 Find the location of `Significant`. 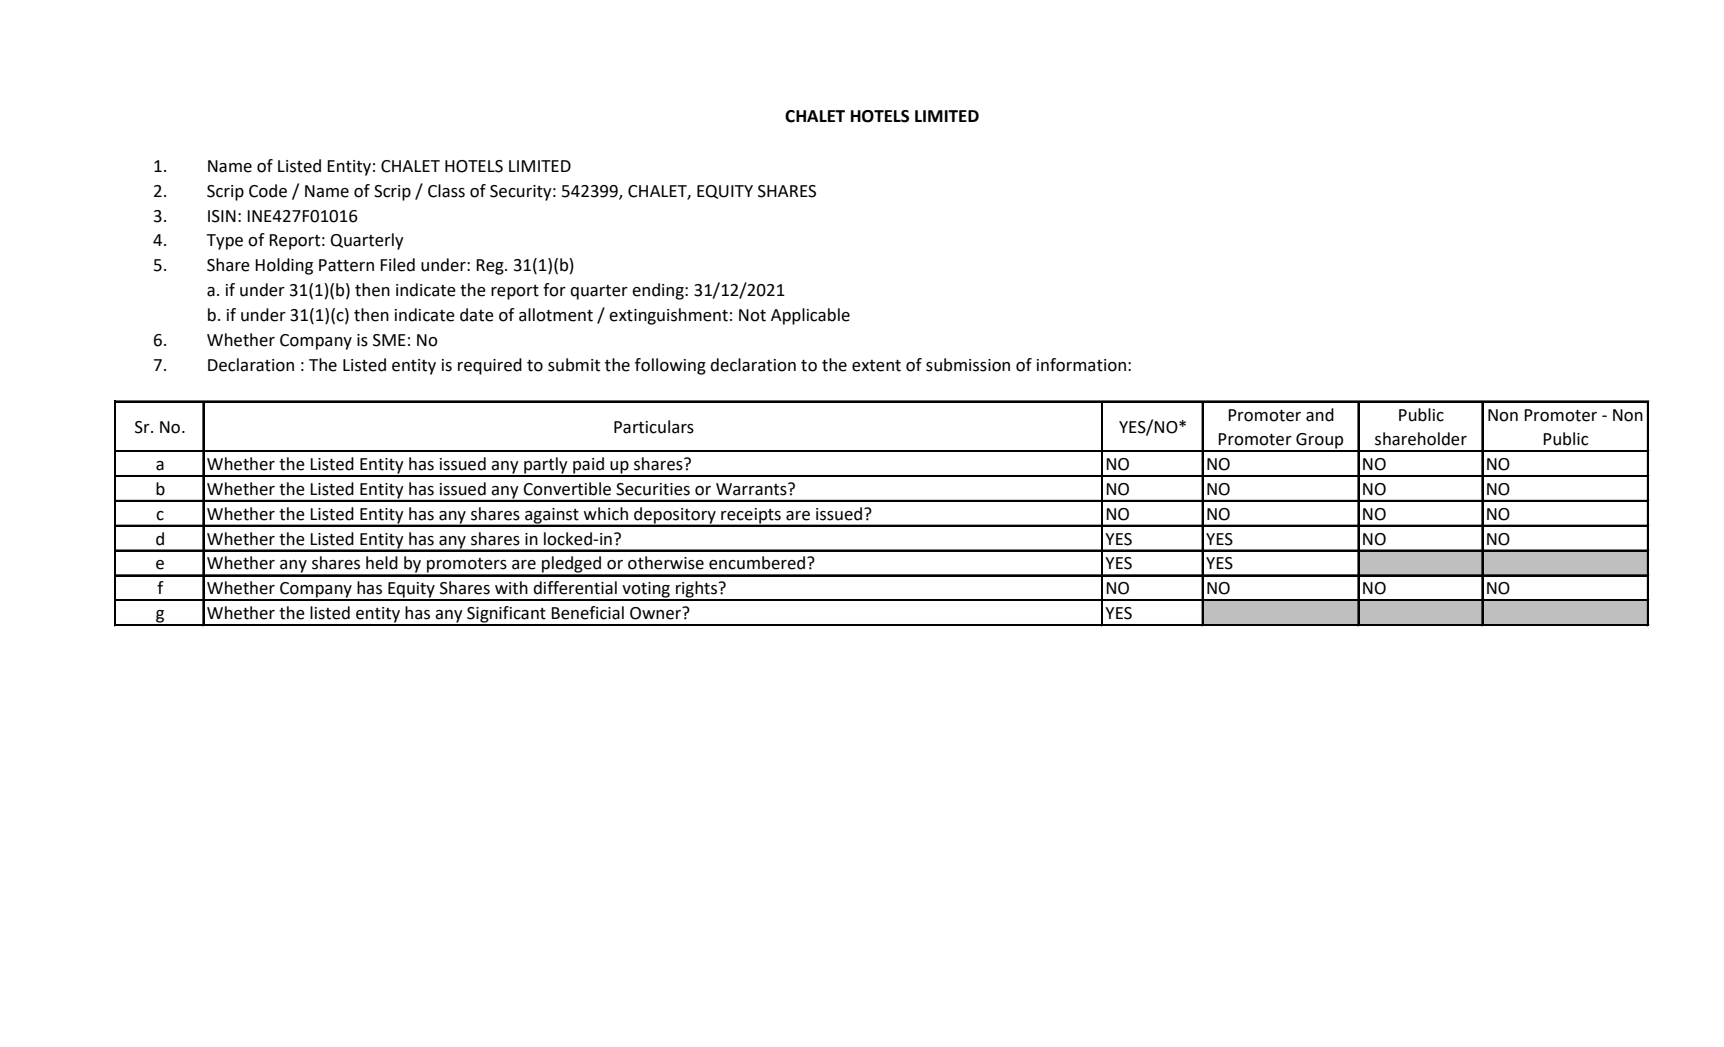

Significant is located at coordinates (506, 615).
